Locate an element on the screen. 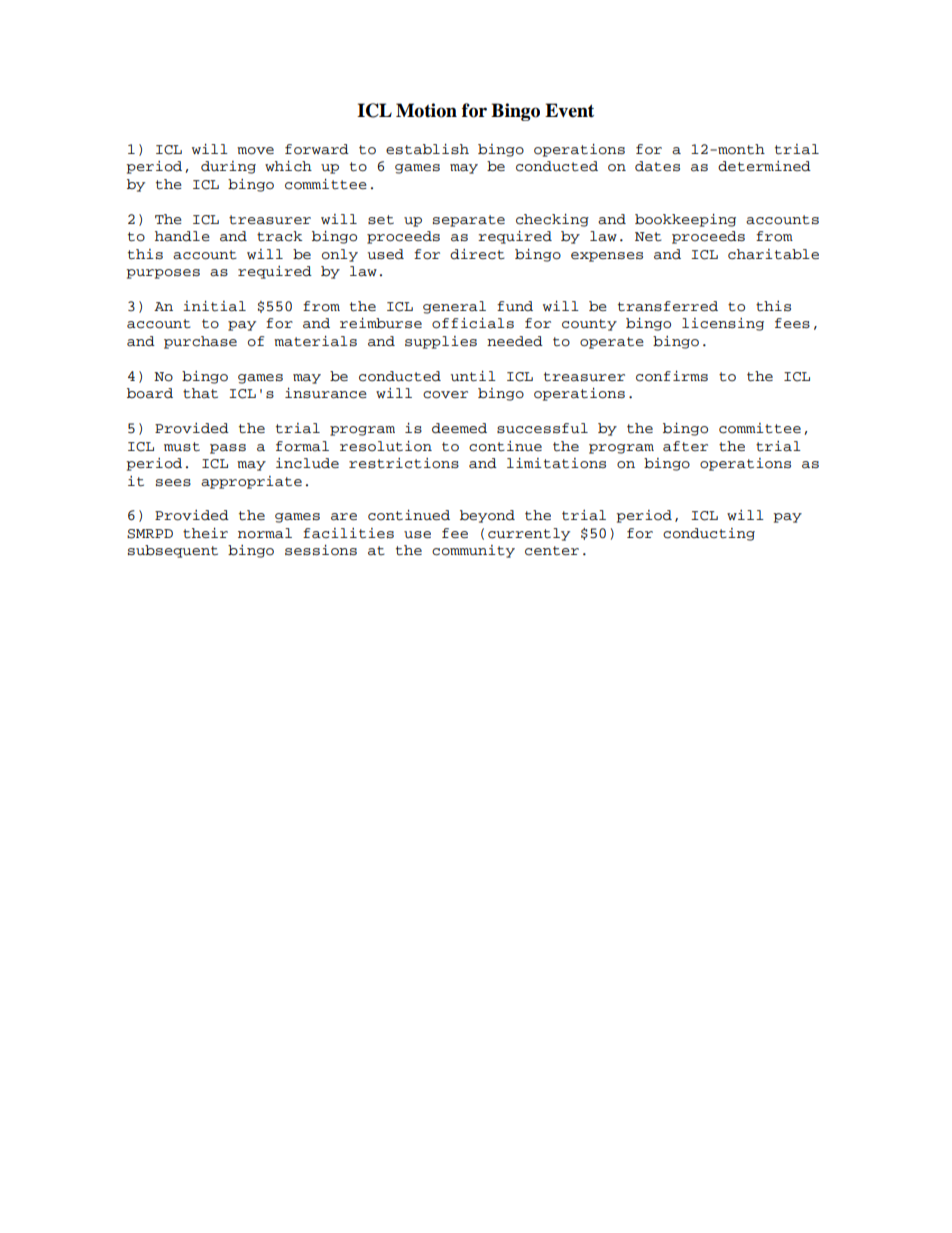 The width and height of the screenshot is (952, 1233). purposes is located at coordinates (163, 274).
